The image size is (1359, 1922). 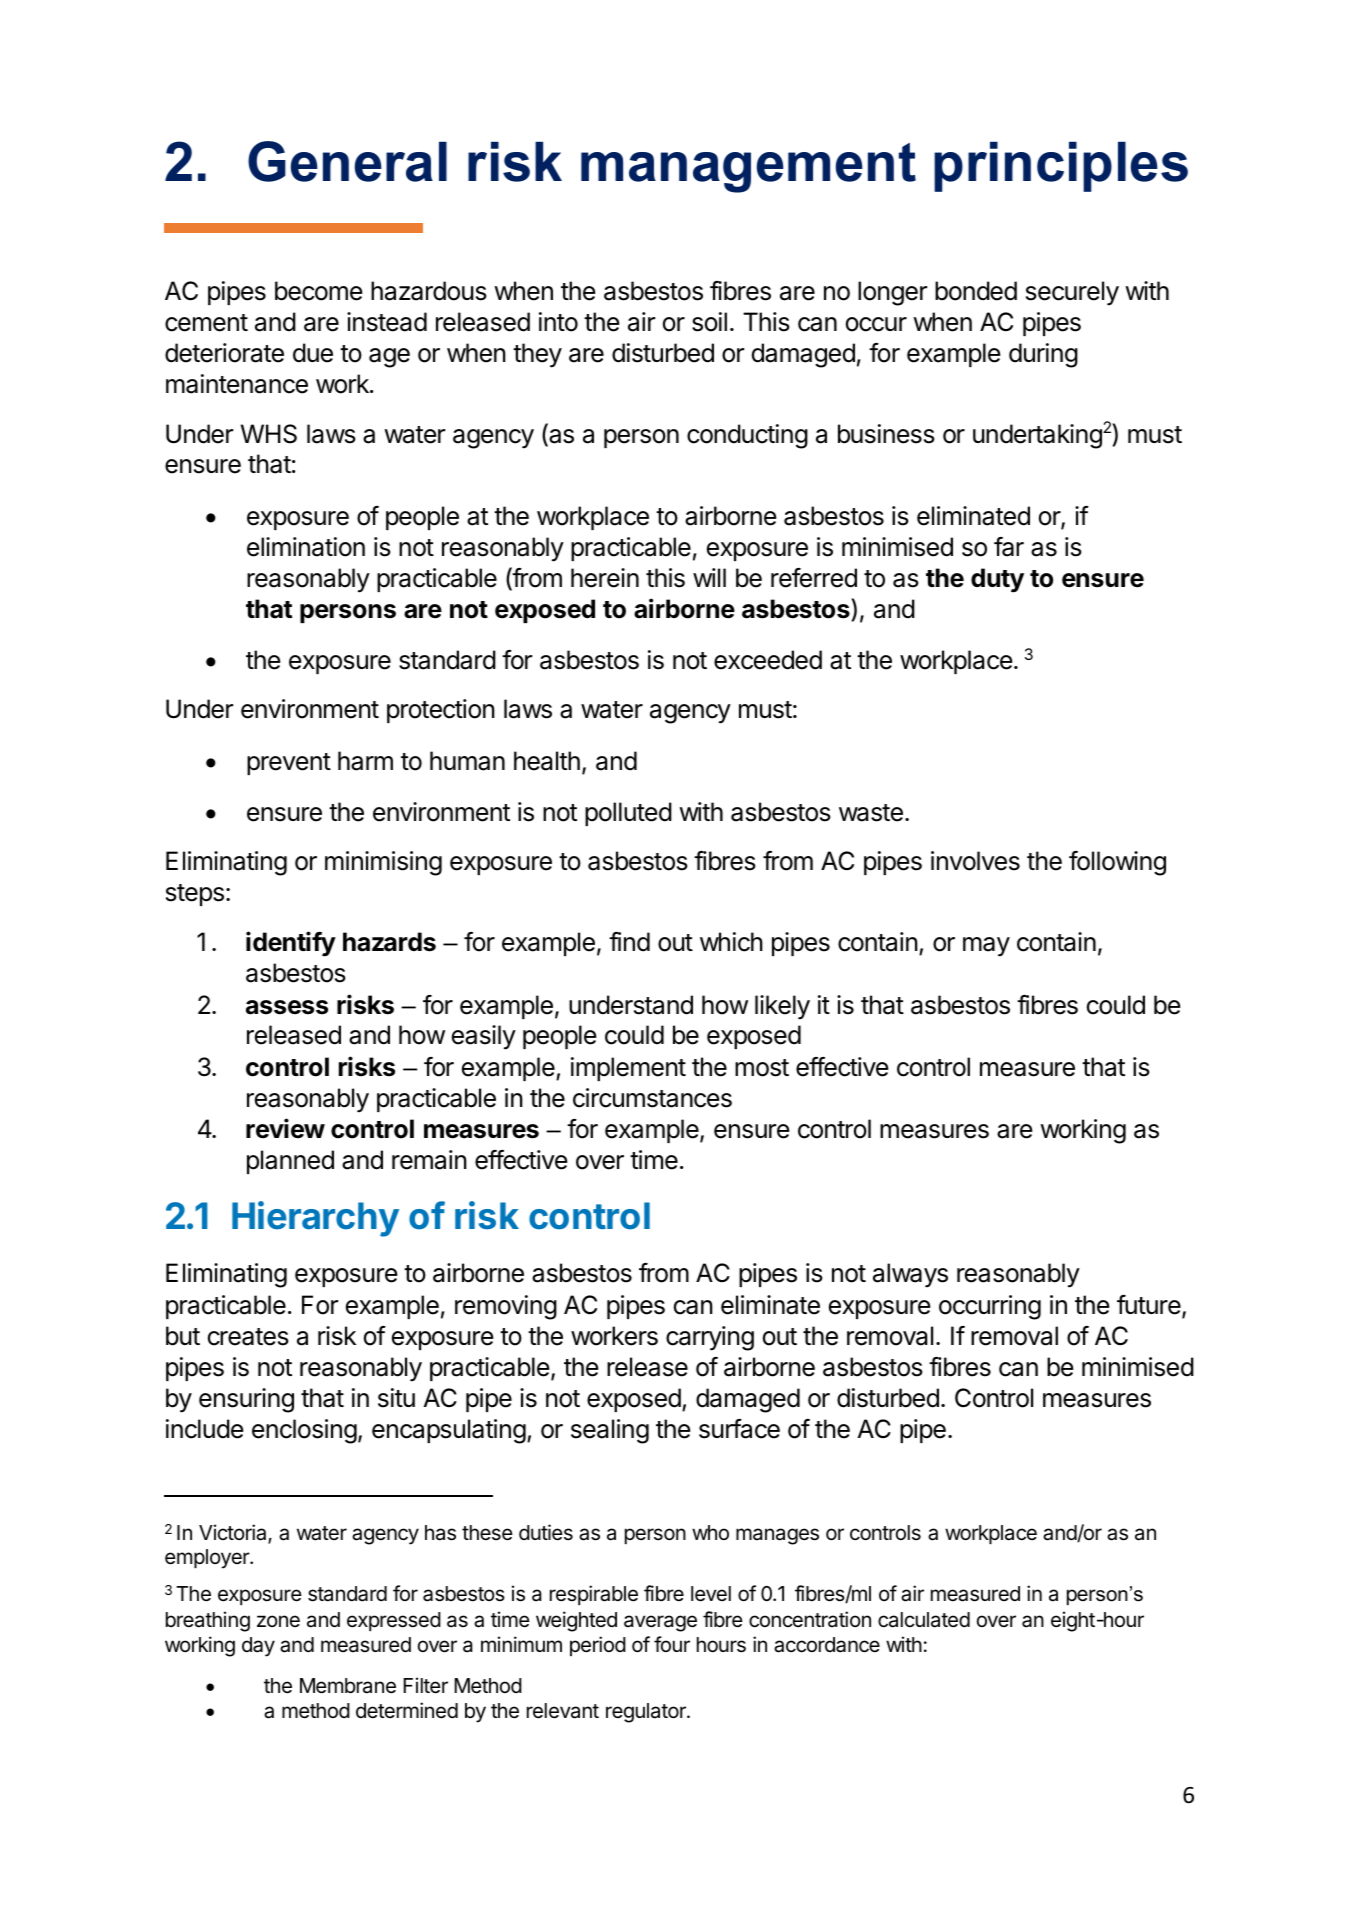 I want to click on management, so click(x=748, y=168).
